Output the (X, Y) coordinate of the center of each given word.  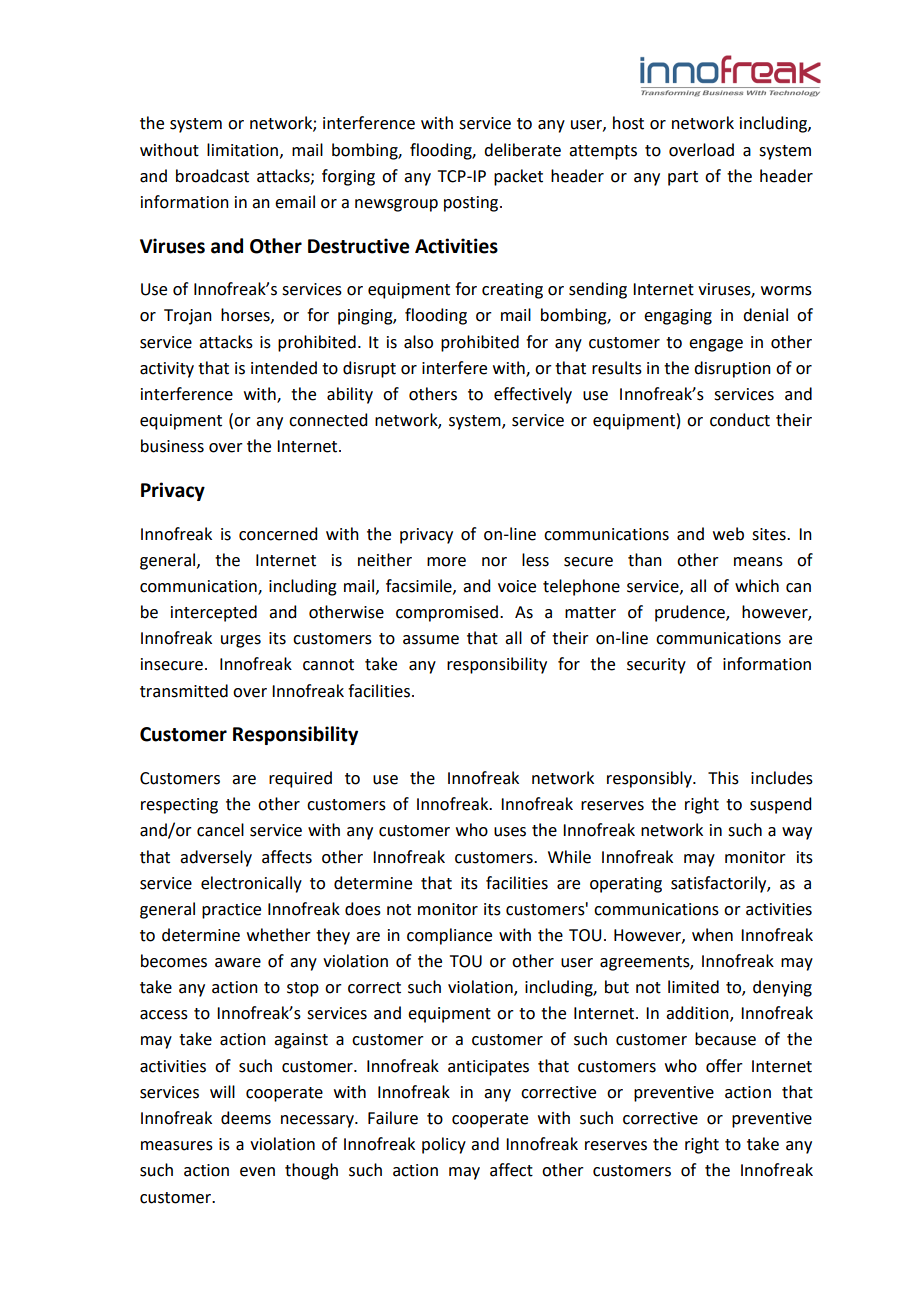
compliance (449, 936)
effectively (533, 395)
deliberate (522, 150)
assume (431, 640)
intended (284, 368)
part (683, 178)
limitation (244, 150)
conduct (740, 420)
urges (241, 641)
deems (246, 1118)
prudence (691, 613)
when (712, 935)
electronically (251, 884)
